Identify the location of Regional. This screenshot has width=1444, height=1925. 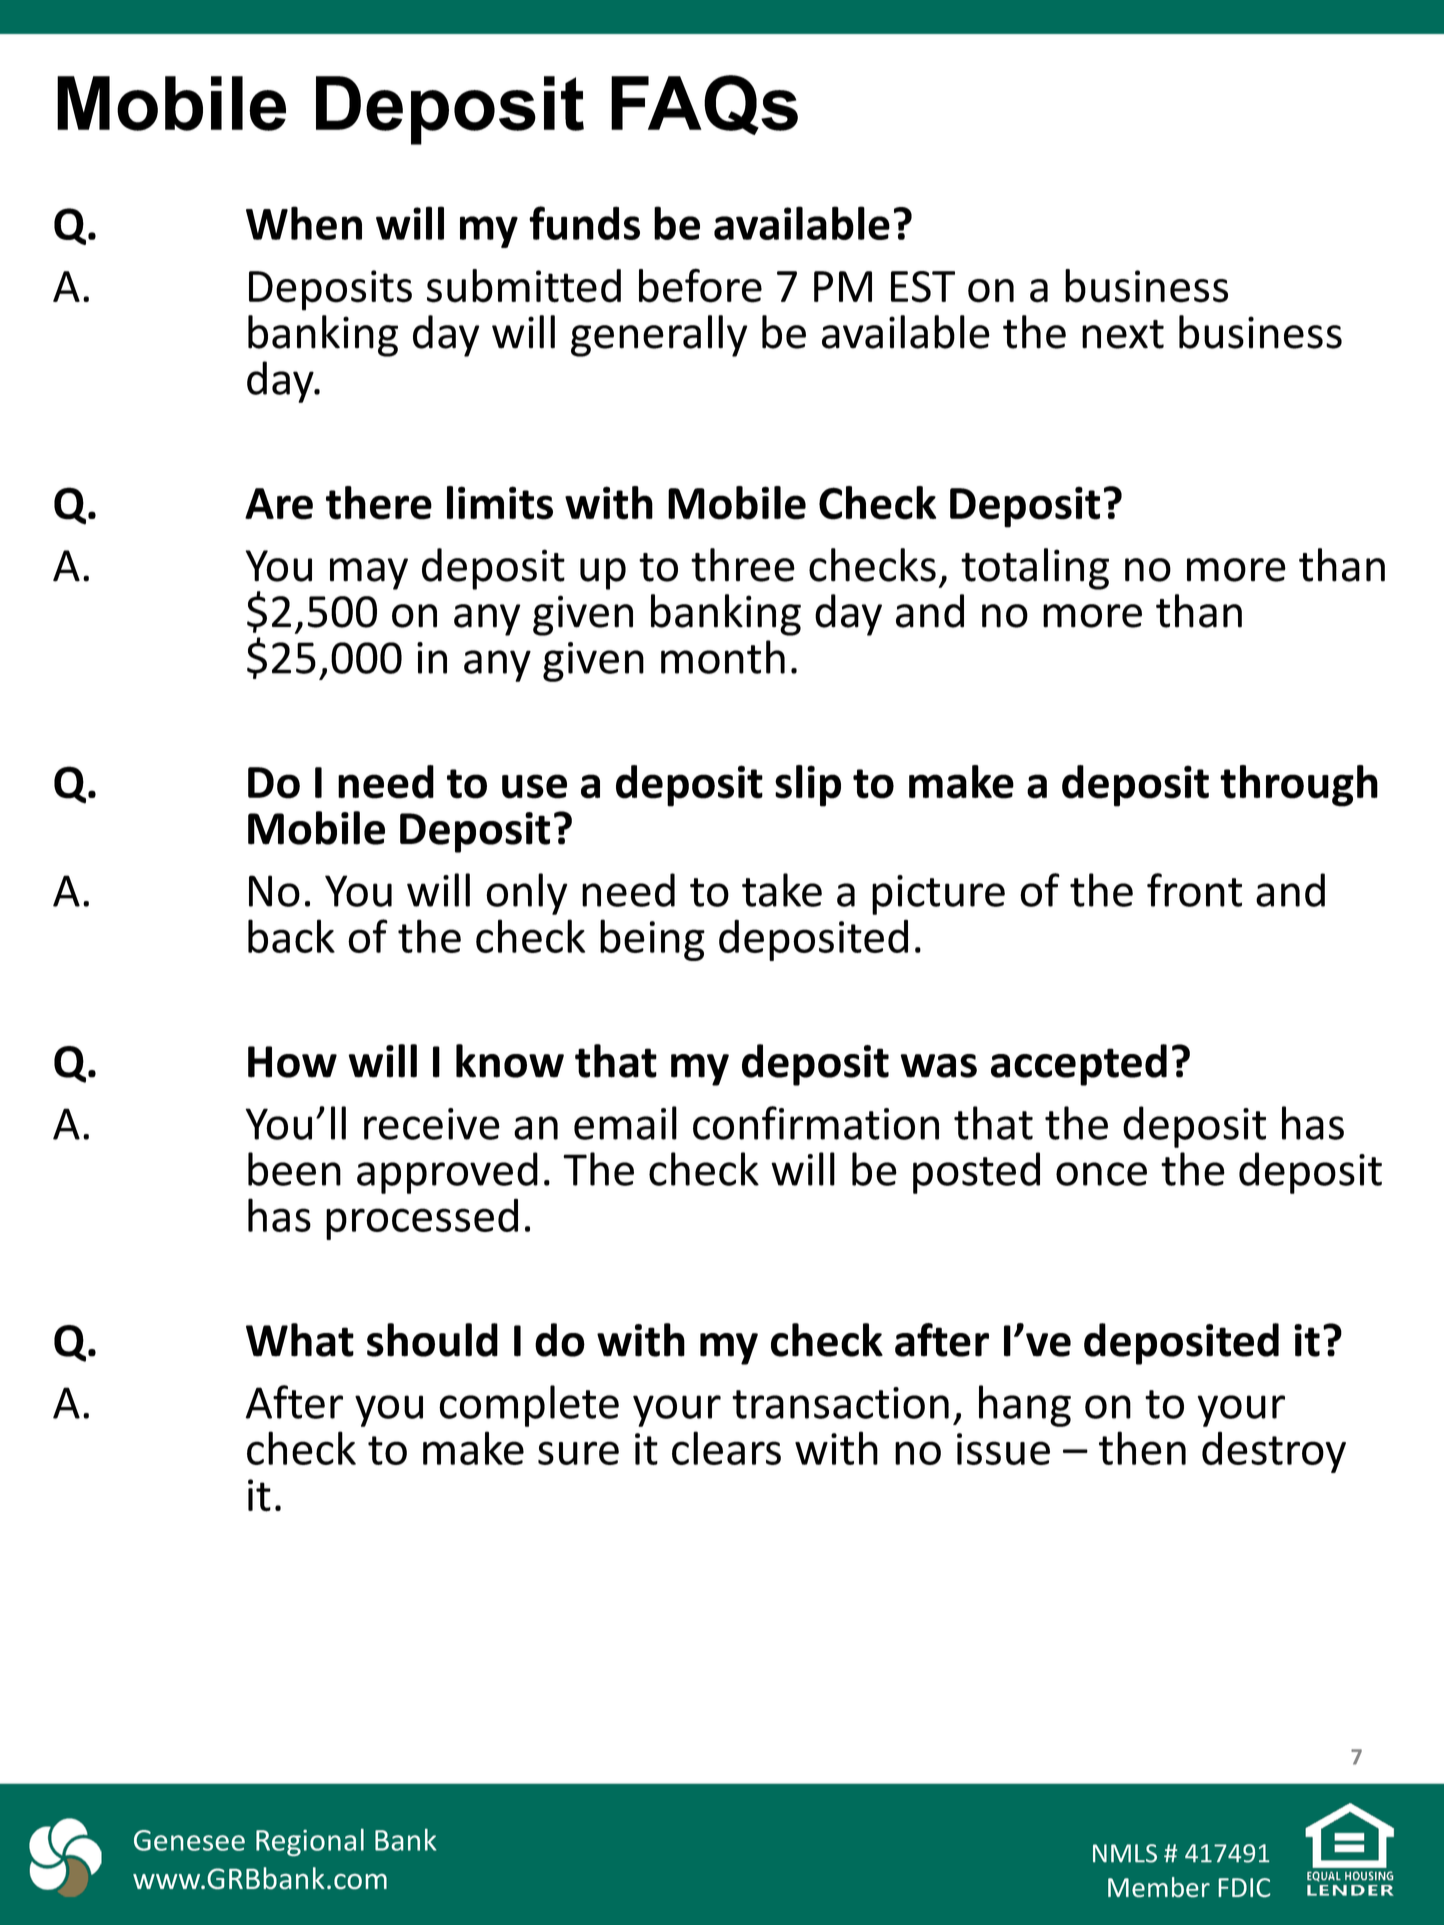
(310, 1842).
